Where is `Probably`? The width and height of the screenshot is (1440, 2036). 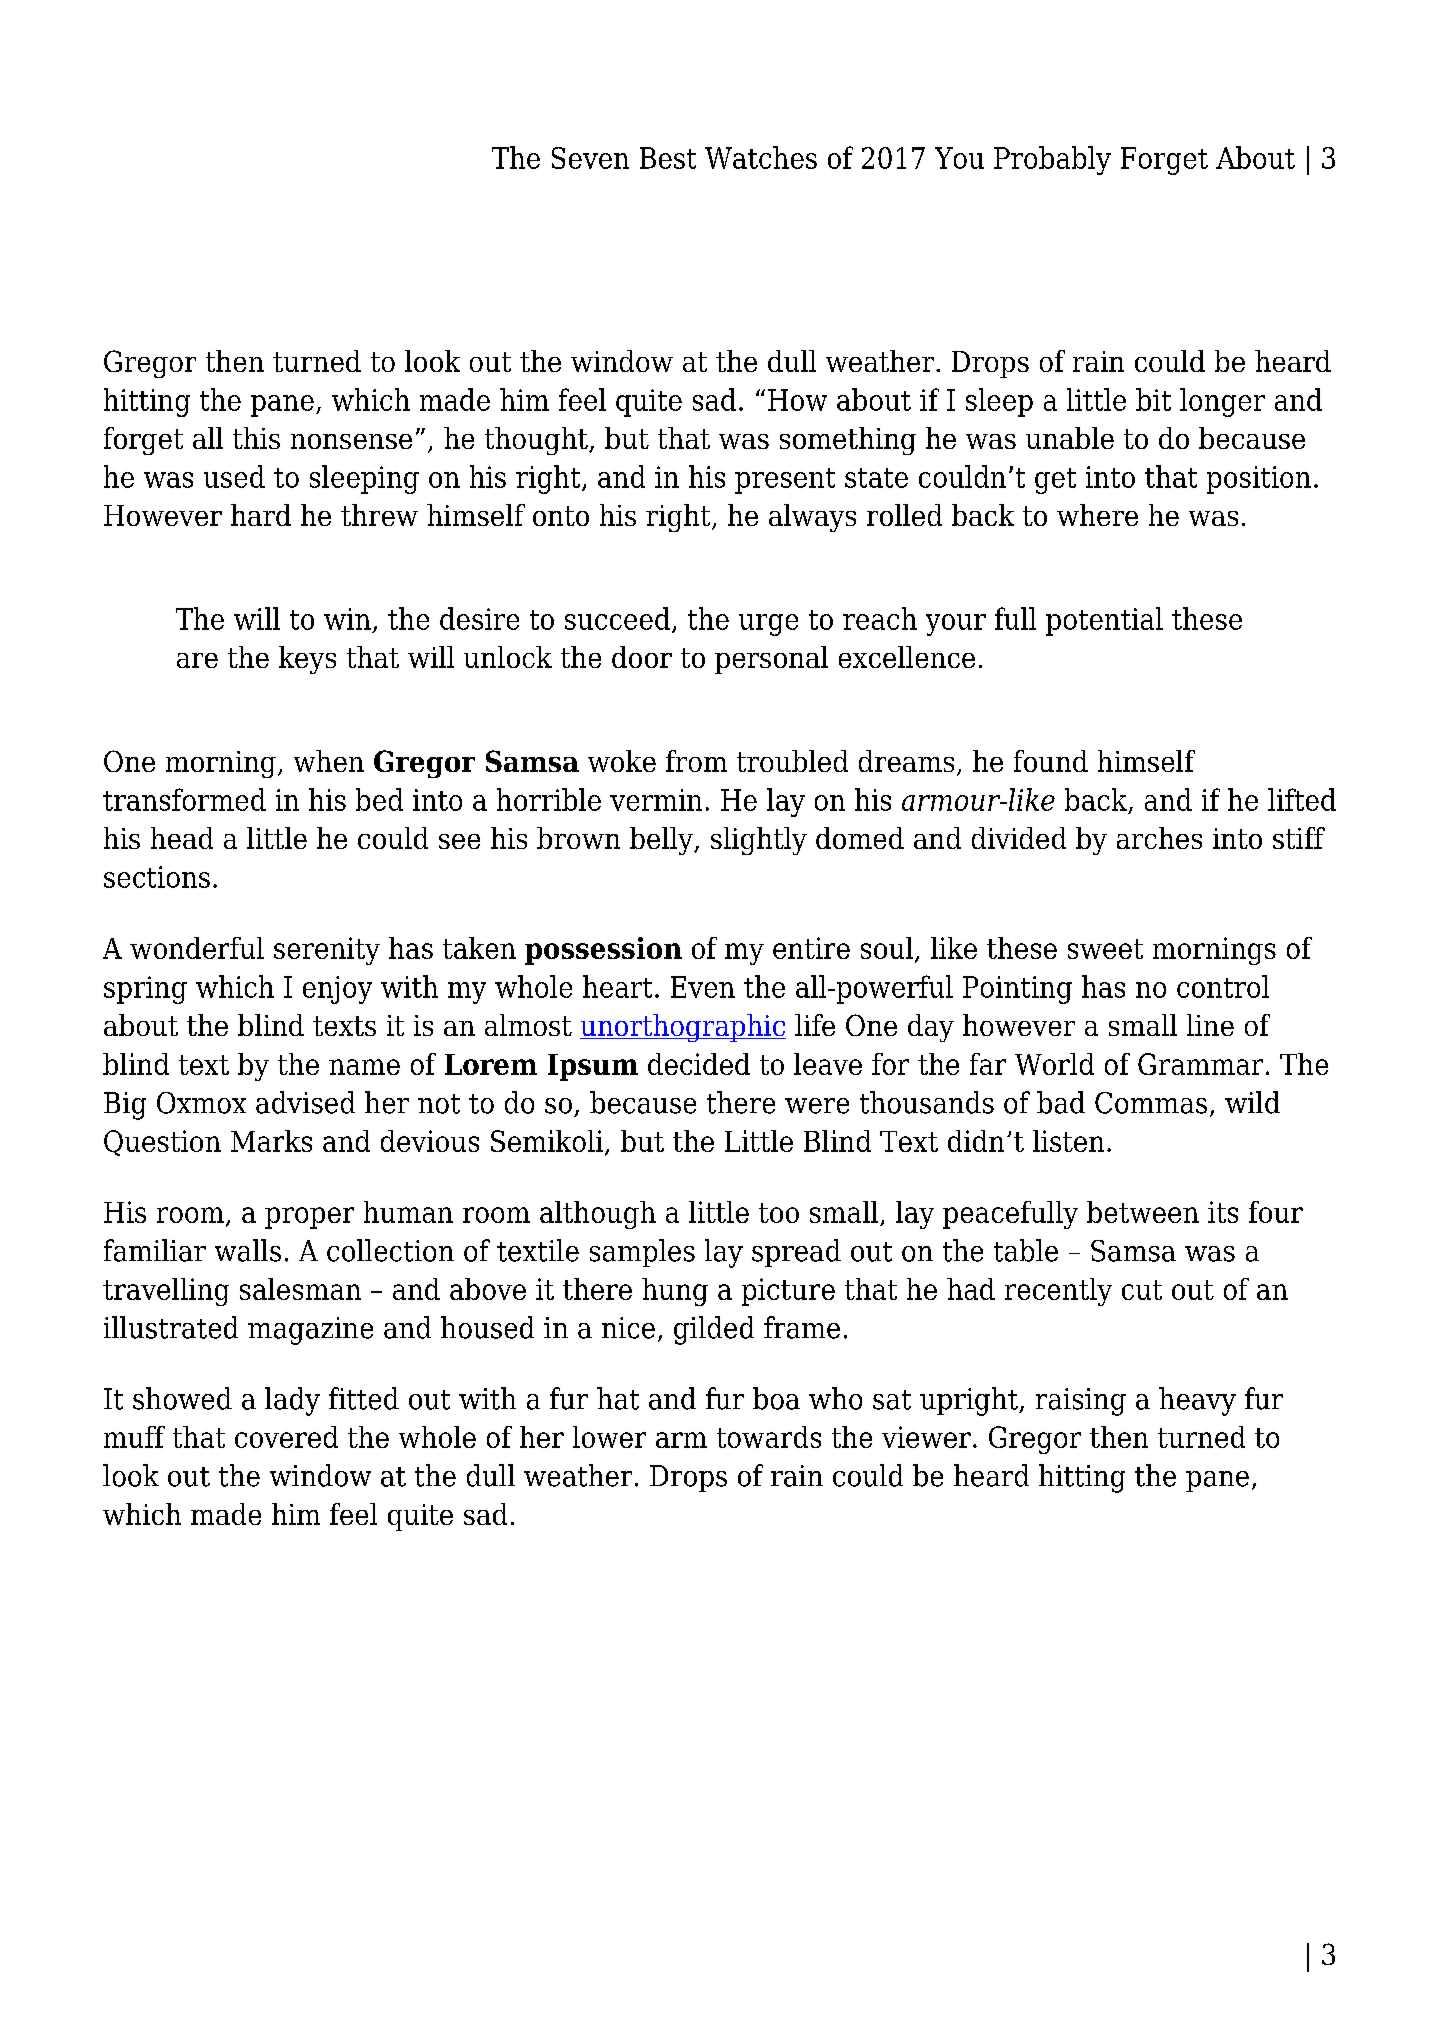 Probably is located at coordinates (1052, 160).
